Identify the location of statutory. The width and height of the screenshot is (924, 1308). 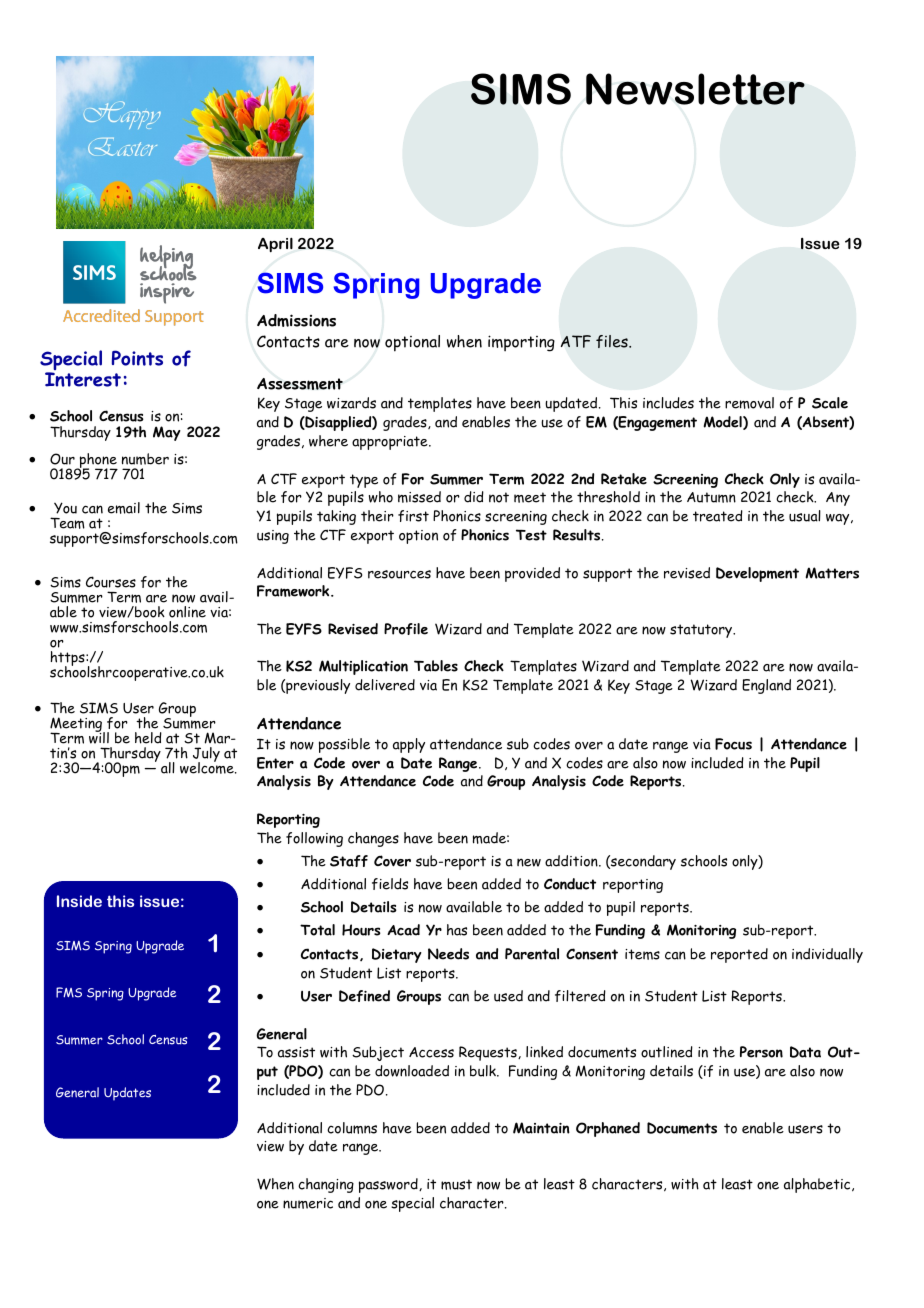
(702, 631).
